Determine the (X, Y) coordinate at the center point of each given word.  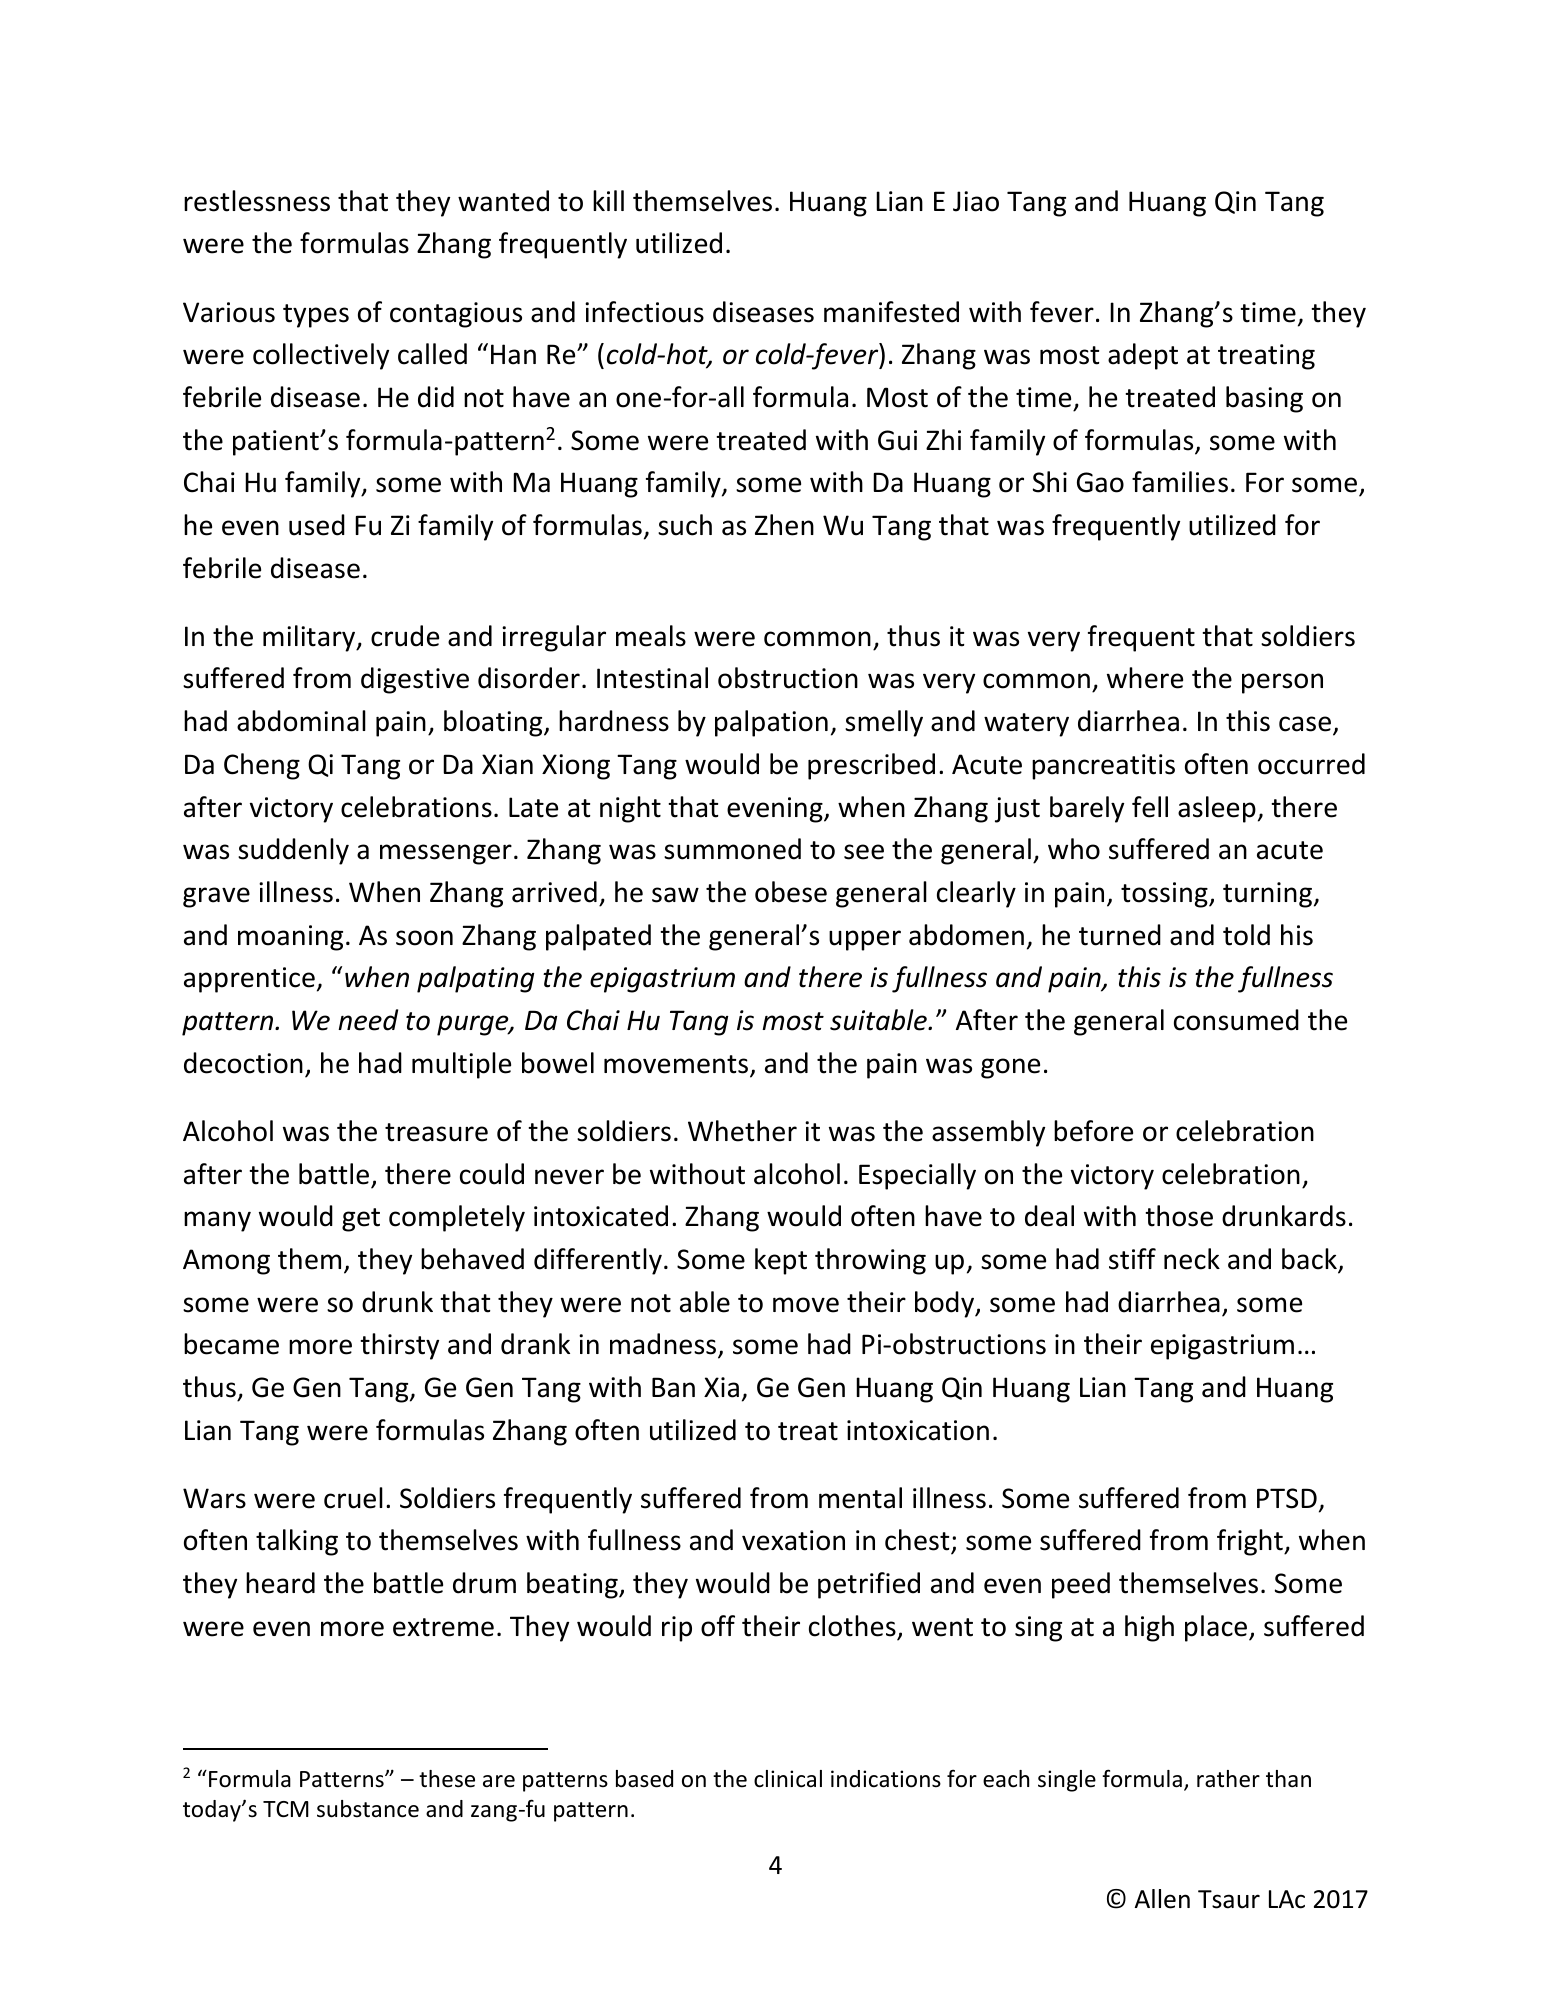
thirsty (399, 1346)
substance (368, 1809)
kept (781, 1261)
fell (1150, 807)
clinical (788, 1779)
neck (1192, 1259)
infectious (644, 312)
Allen (1162, 1899)
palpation (771, 723)
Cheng (262, 766)
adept (1143, 356)
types (316, 316)
